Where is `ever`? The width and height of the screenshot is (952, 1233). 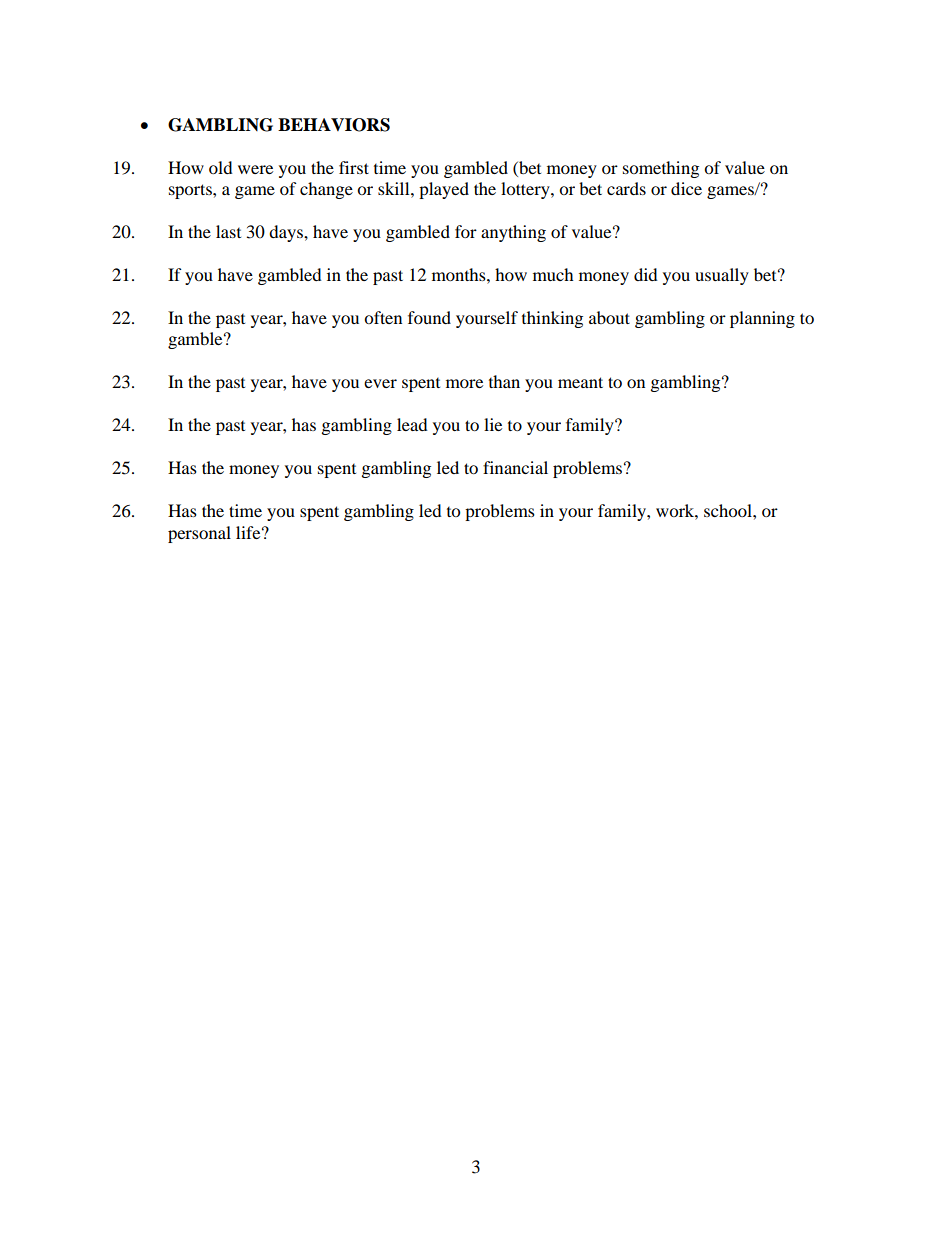
ever is located at coordinates (380, 383).
